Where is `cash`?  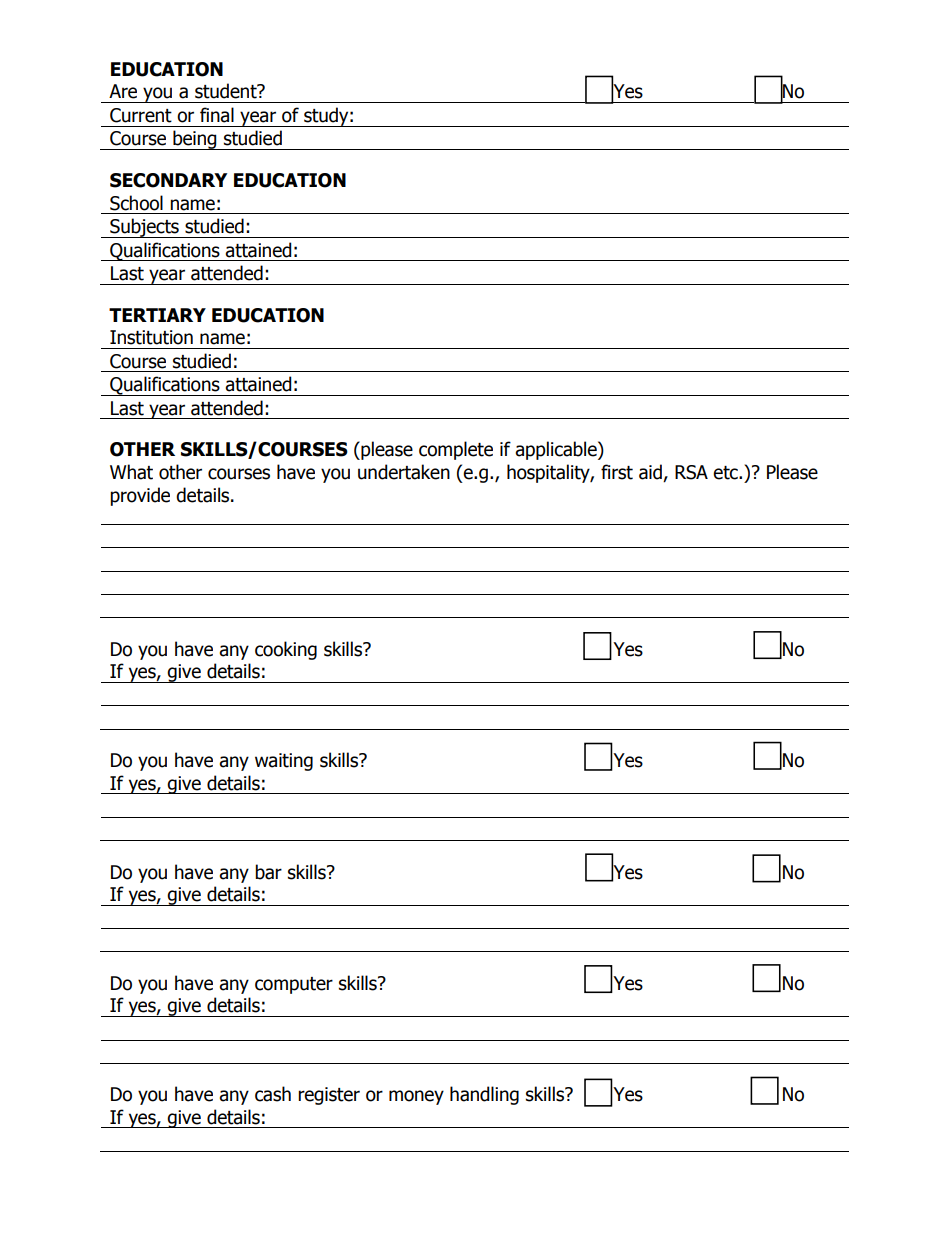
cash is located at coordinates (273, 1094).
